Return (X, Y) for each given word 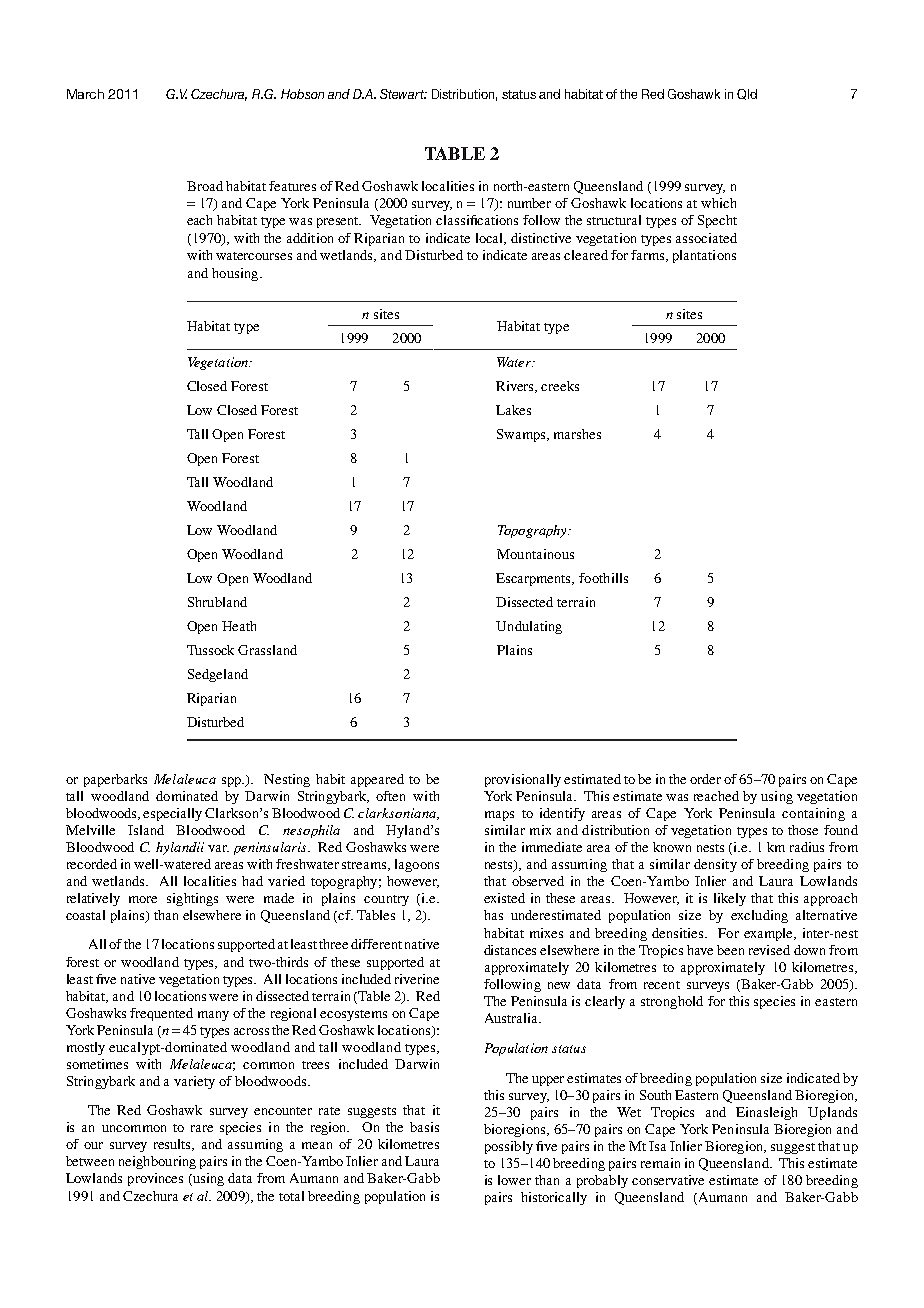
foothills (603, 578)
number (529, 203)
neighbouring (157, 1162)
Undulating (529, 627)
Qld (747, 94)
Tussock (210, 650)
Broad (205, 186)
